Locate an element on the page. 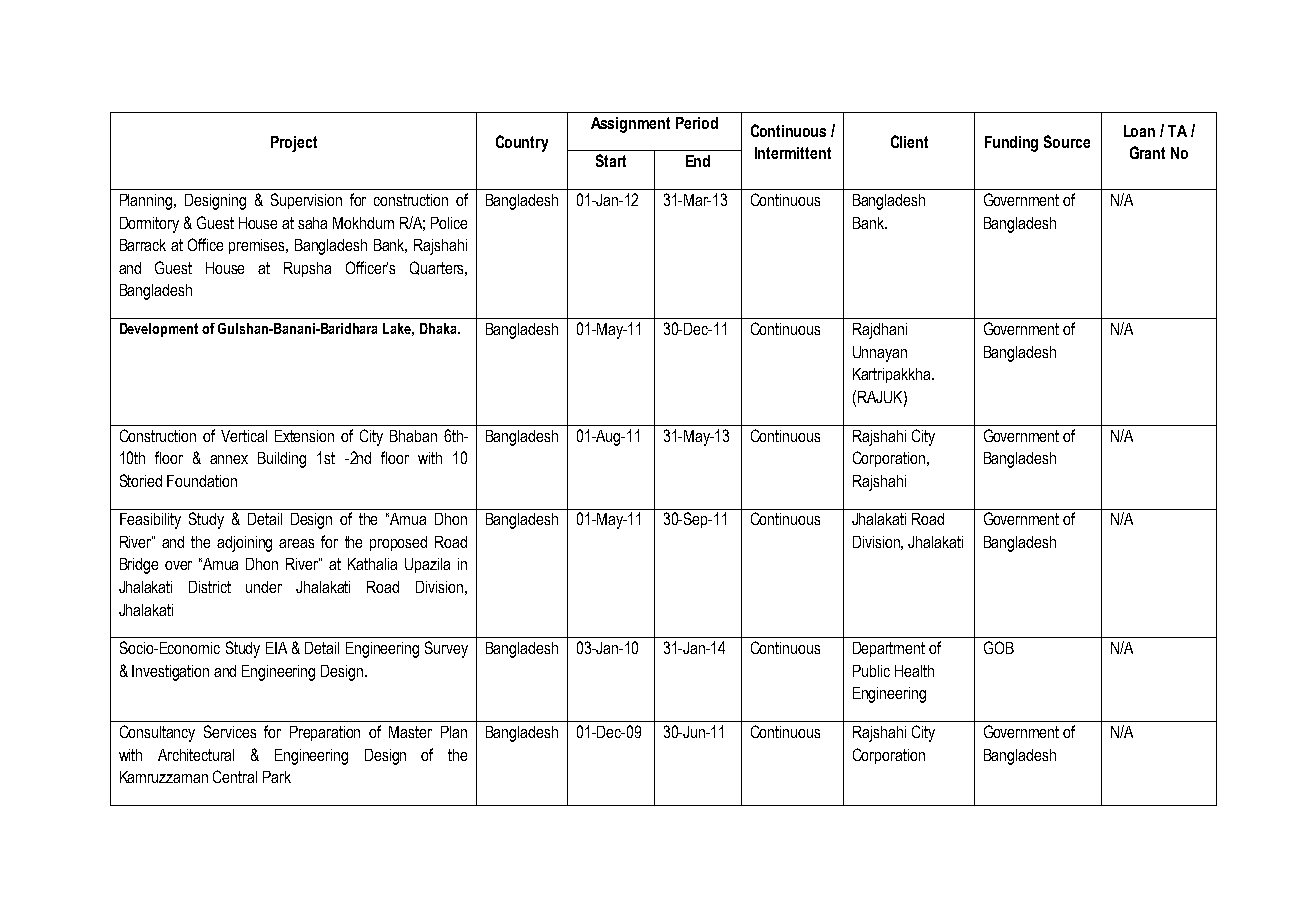 Image resolution: width=1307 pixels, height=924 pixels. Funding is located at coordinates (1011, 144).
